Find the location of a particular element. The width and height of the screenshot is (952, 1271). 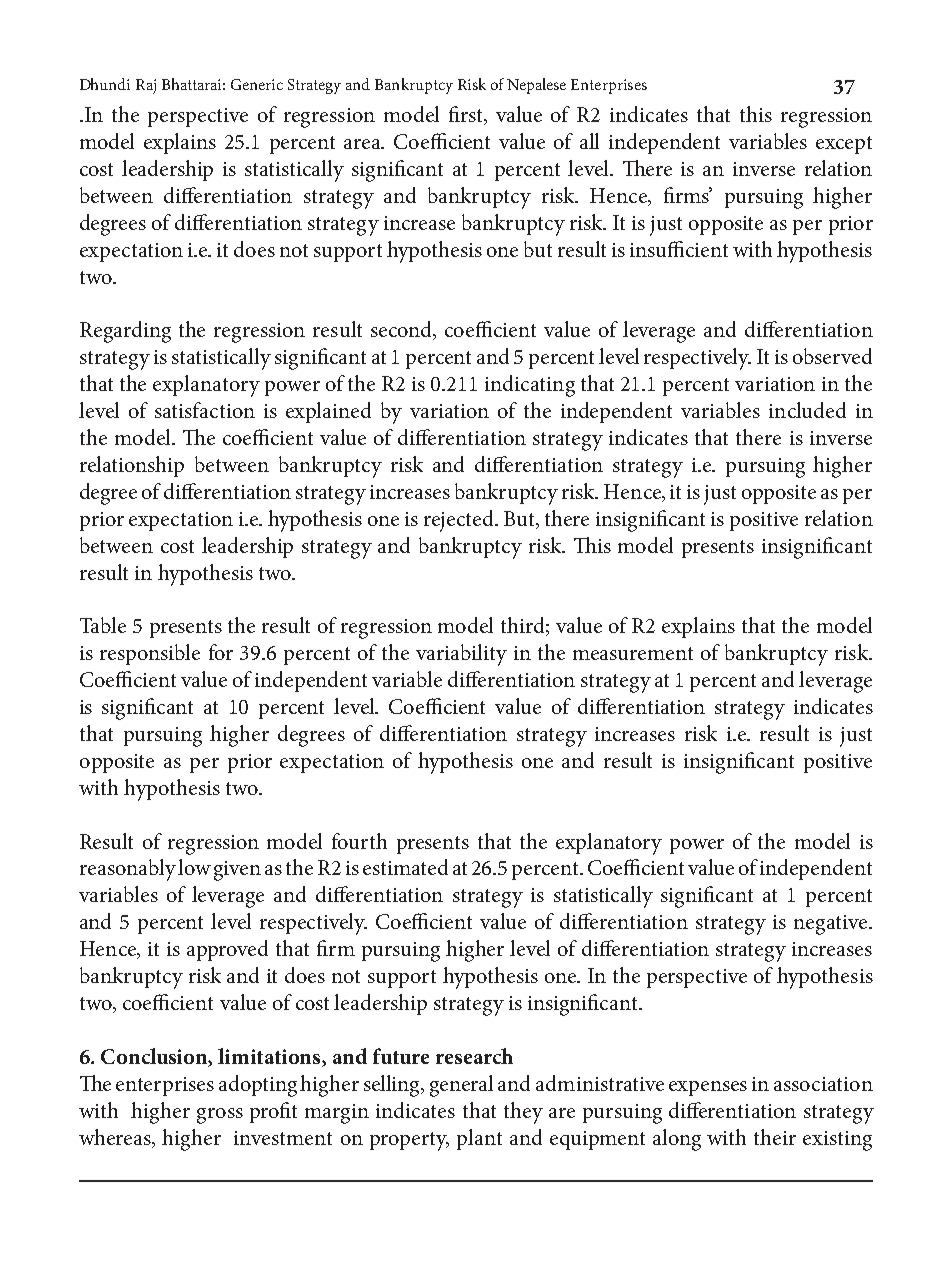

except is located at coordinates (844, 145).
